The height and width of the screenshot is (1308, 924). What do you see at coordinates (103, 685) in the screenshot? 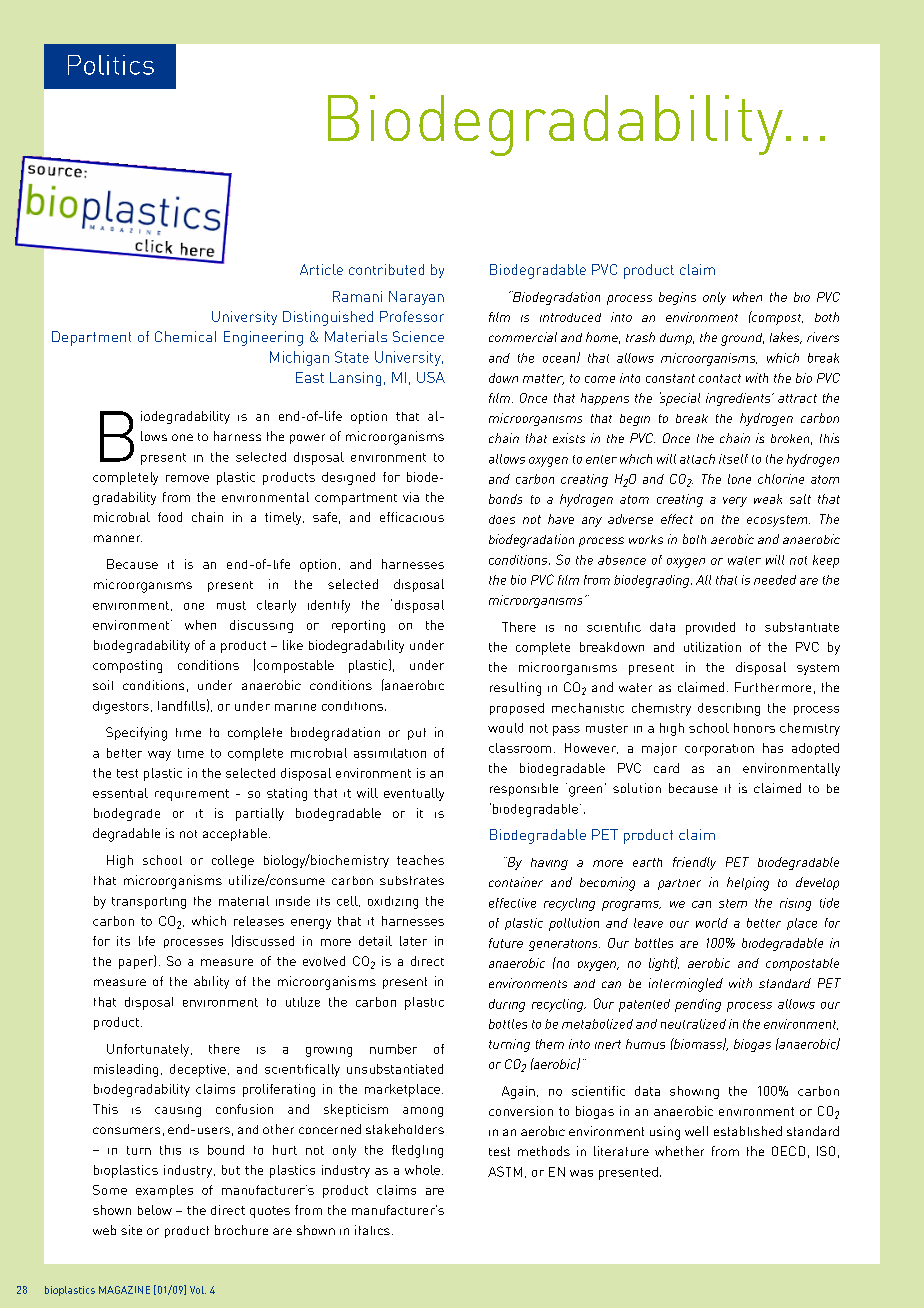
I see `soil` at bounding box center [103, 685].
